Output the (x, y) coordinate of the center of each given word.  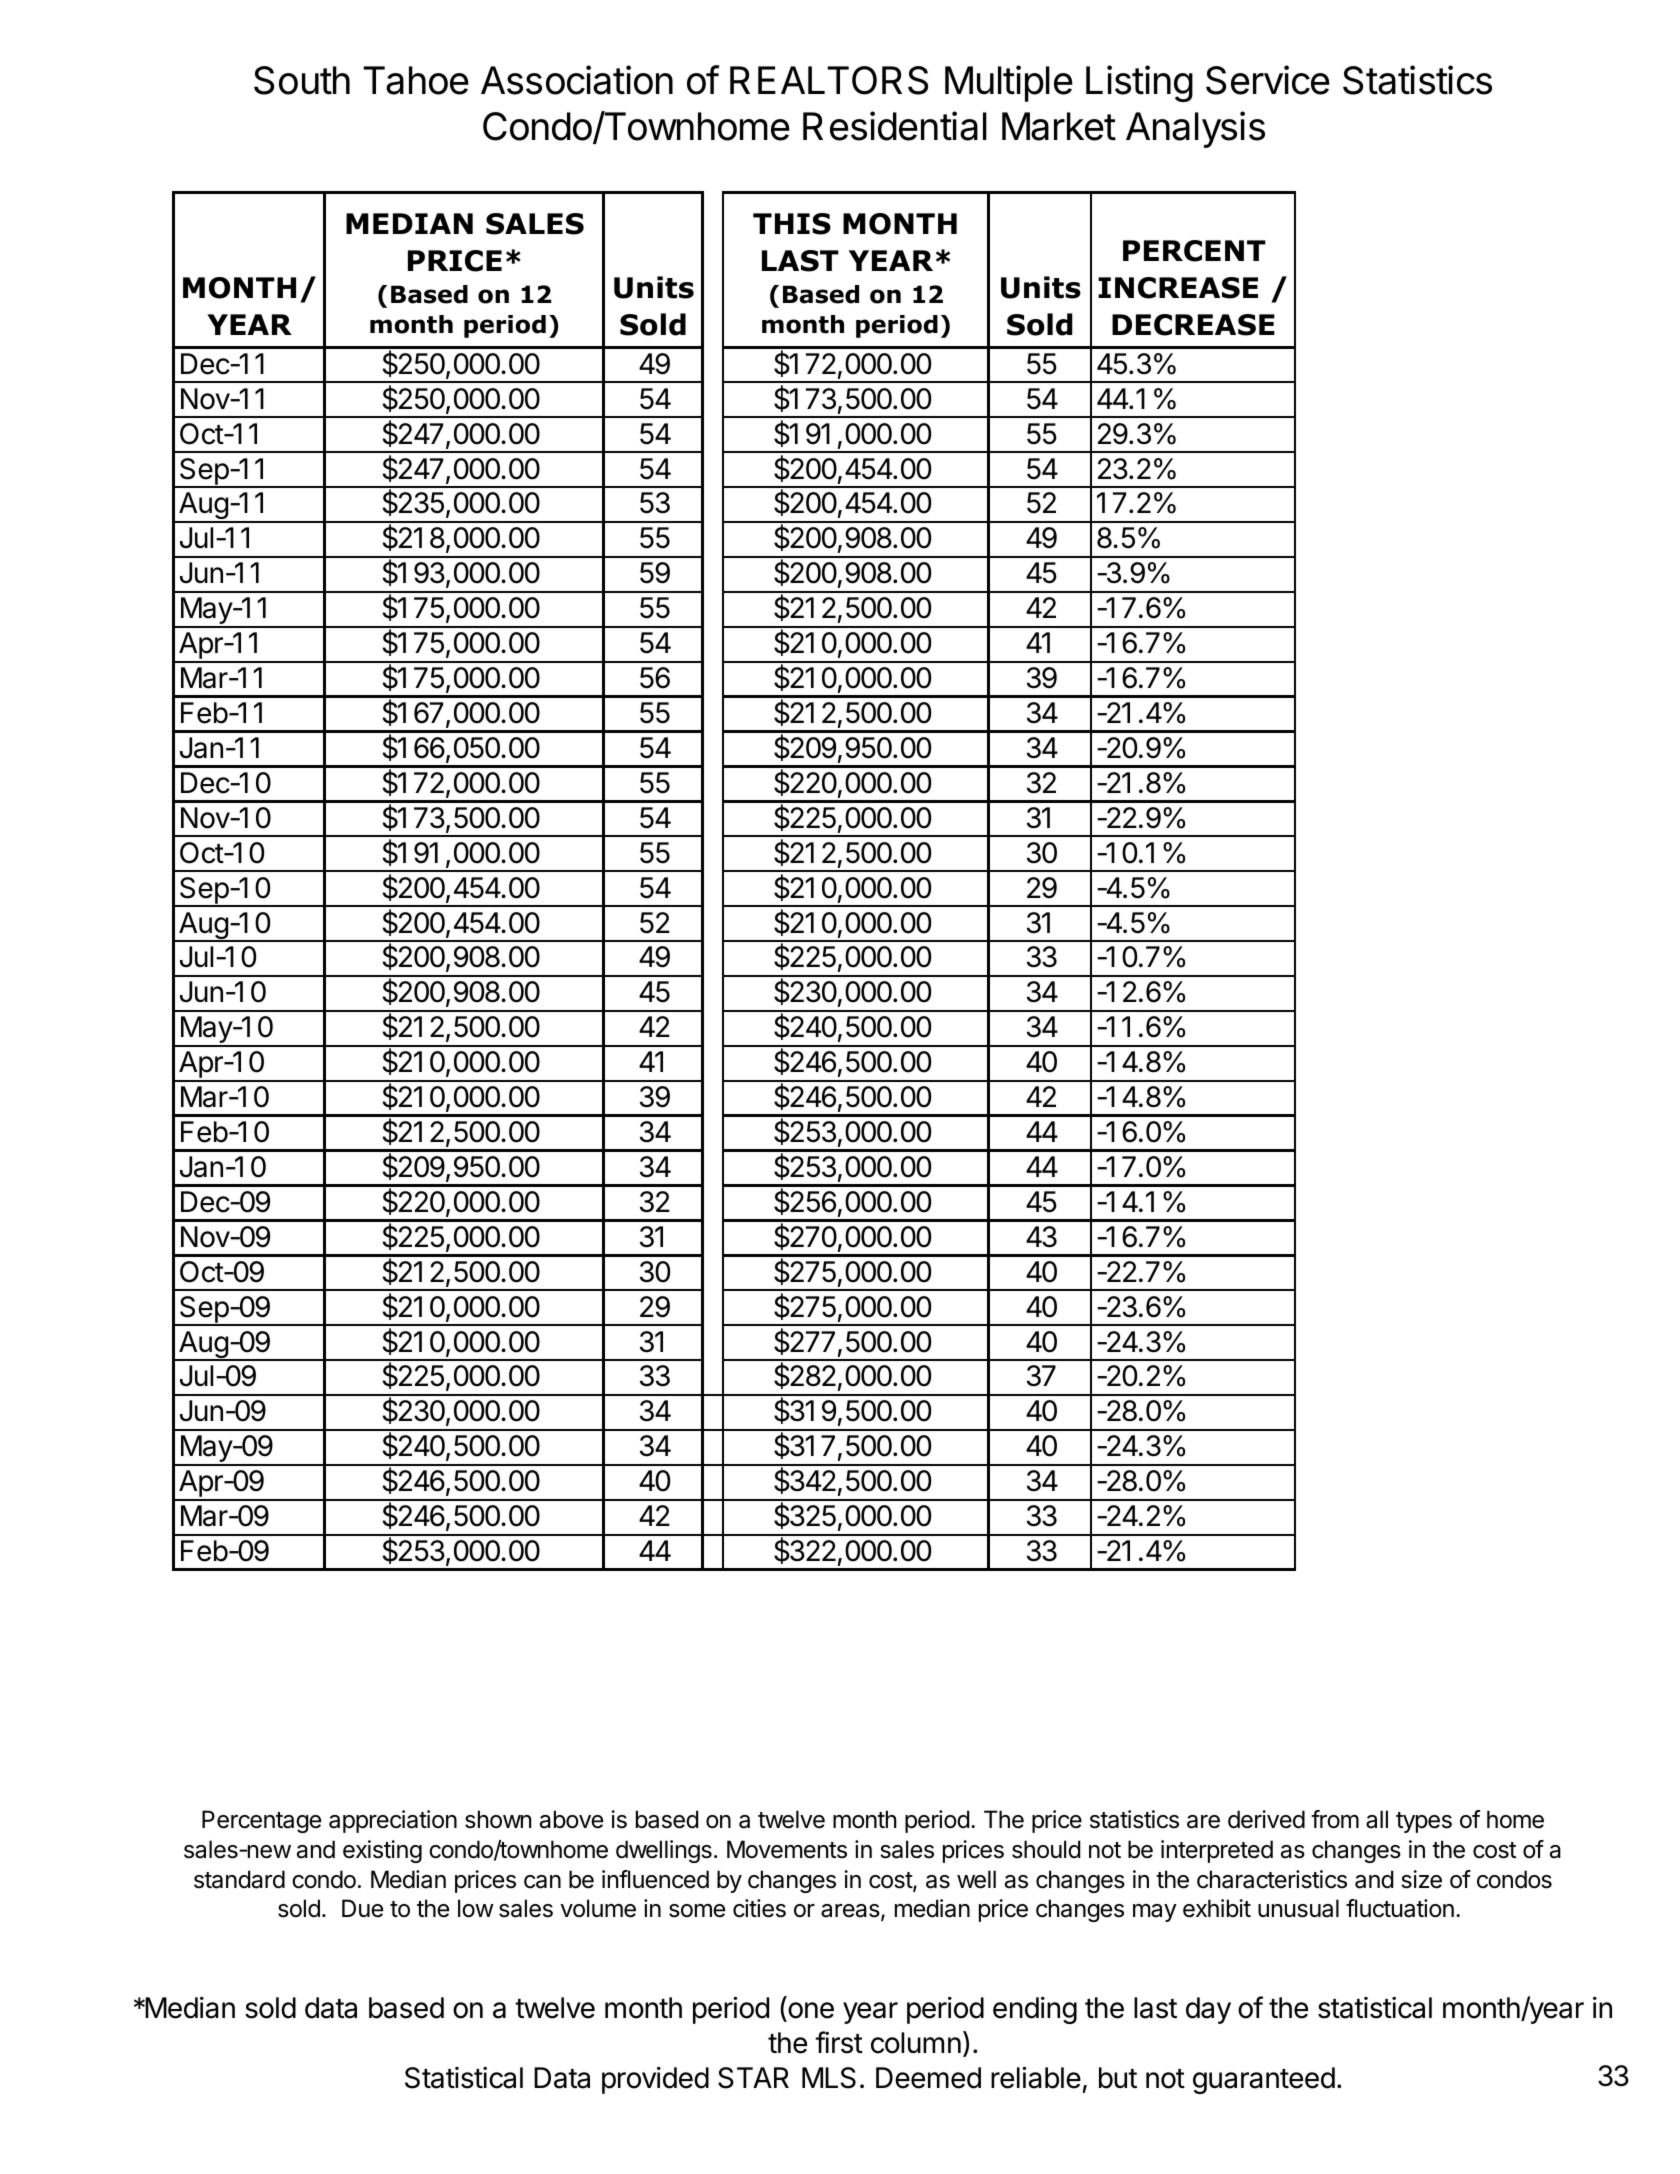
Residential (895, 126)
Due (362, 1908)
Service (1268, 80)
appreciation (393, 1821)
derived (1266, 1819)
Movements (787, 1849)
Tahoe (416, 80)
